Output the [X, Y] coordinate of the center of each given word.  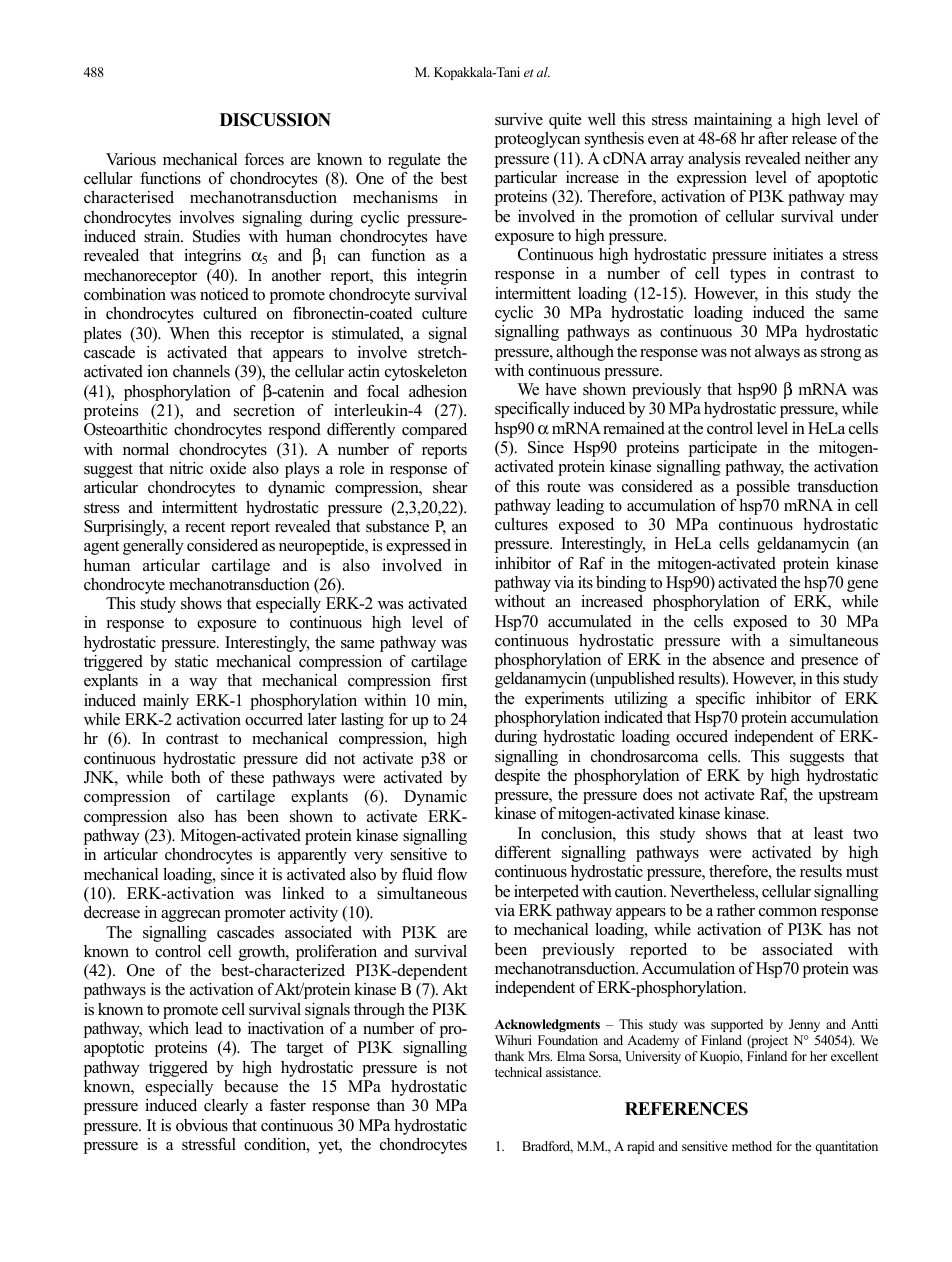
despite [517, 777]
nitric [186, 468]
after [773, 138]
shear [450, 487]
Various [131, 159]
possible [763, 488]
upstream [848, 797]
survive [519, 119]
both [186, 777]
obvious [202, 1125]
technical [518, 1072]
